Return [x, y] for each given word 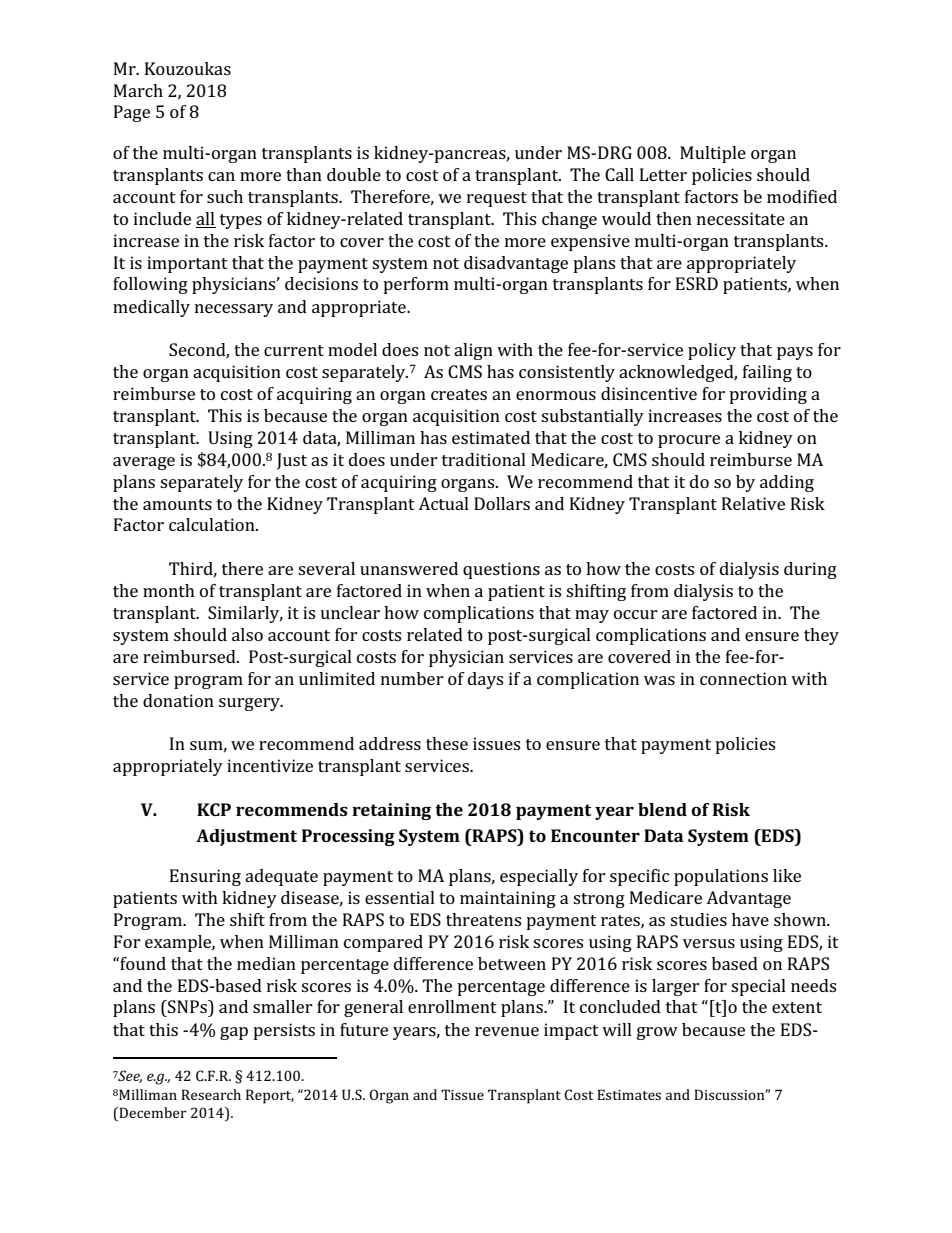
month [169, 590]
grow [657, 1033]
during [810, 570]
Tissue [462, 1094]
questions [501, 570]
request [497, 199]
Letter [663, 174]
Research [211, 1094]
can [221, 176]
